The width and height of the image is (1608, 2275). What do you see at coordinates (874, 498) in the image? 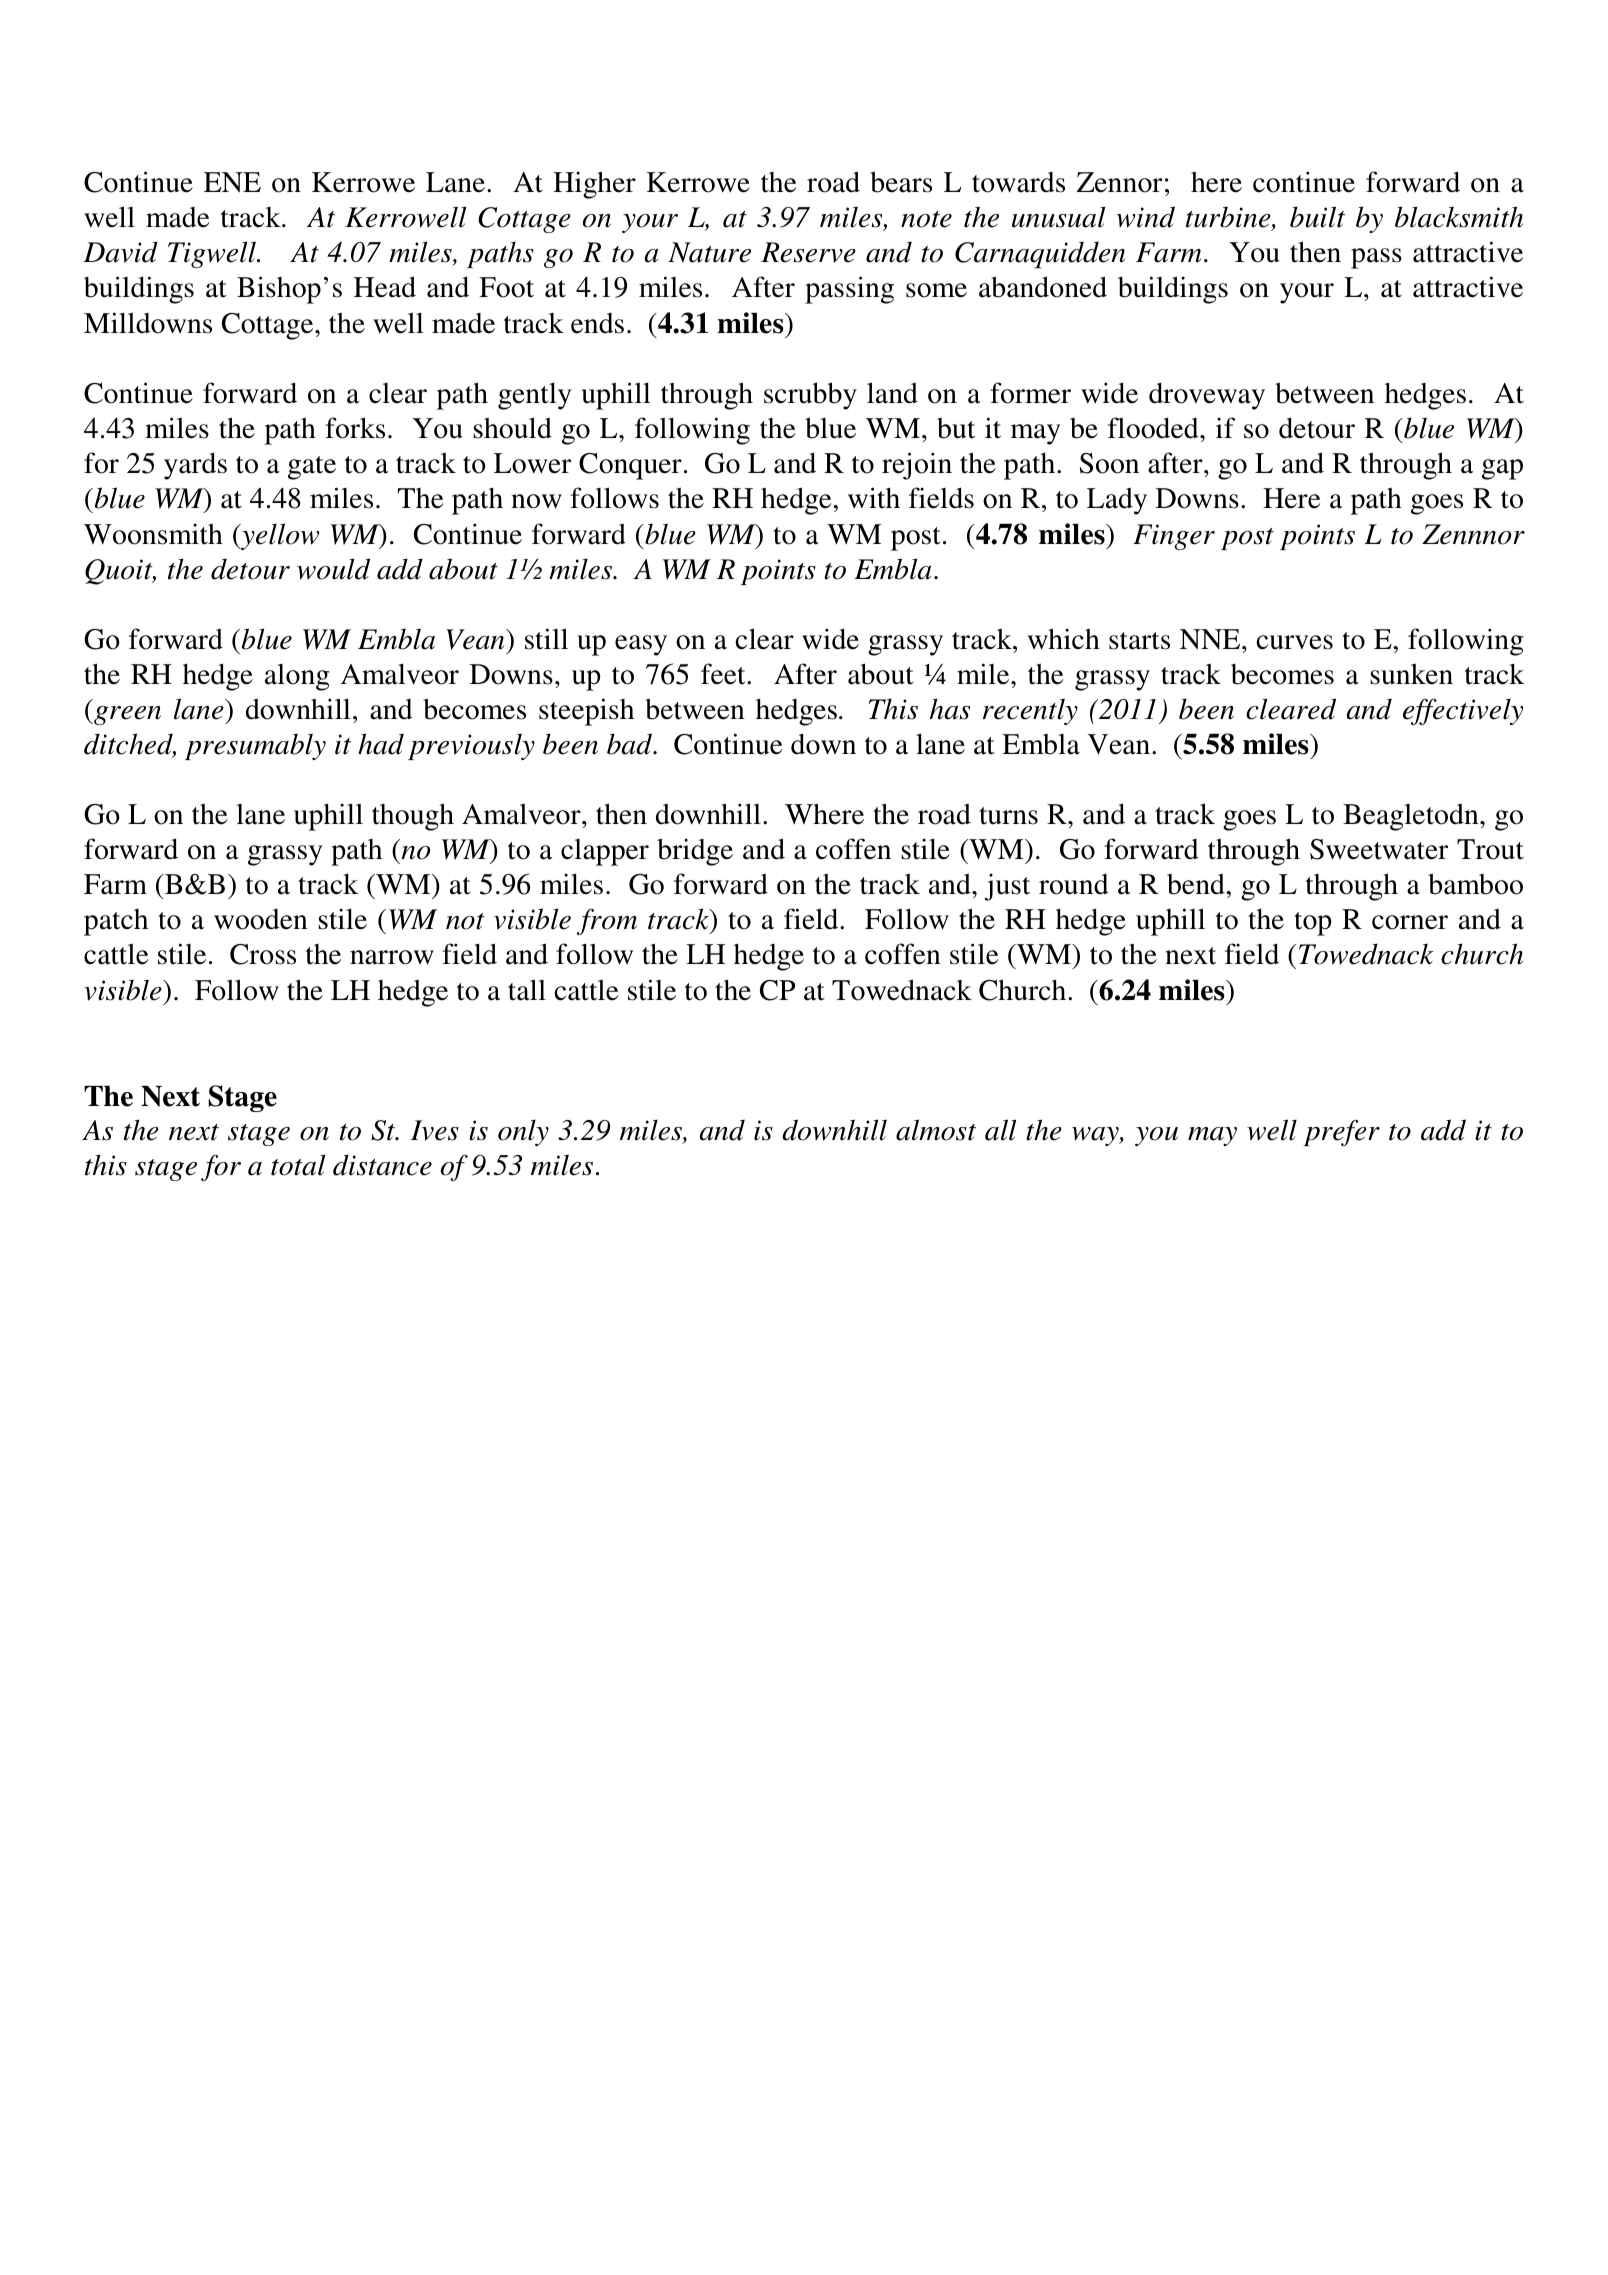
I see `with` at bounding box center [874, 498].
